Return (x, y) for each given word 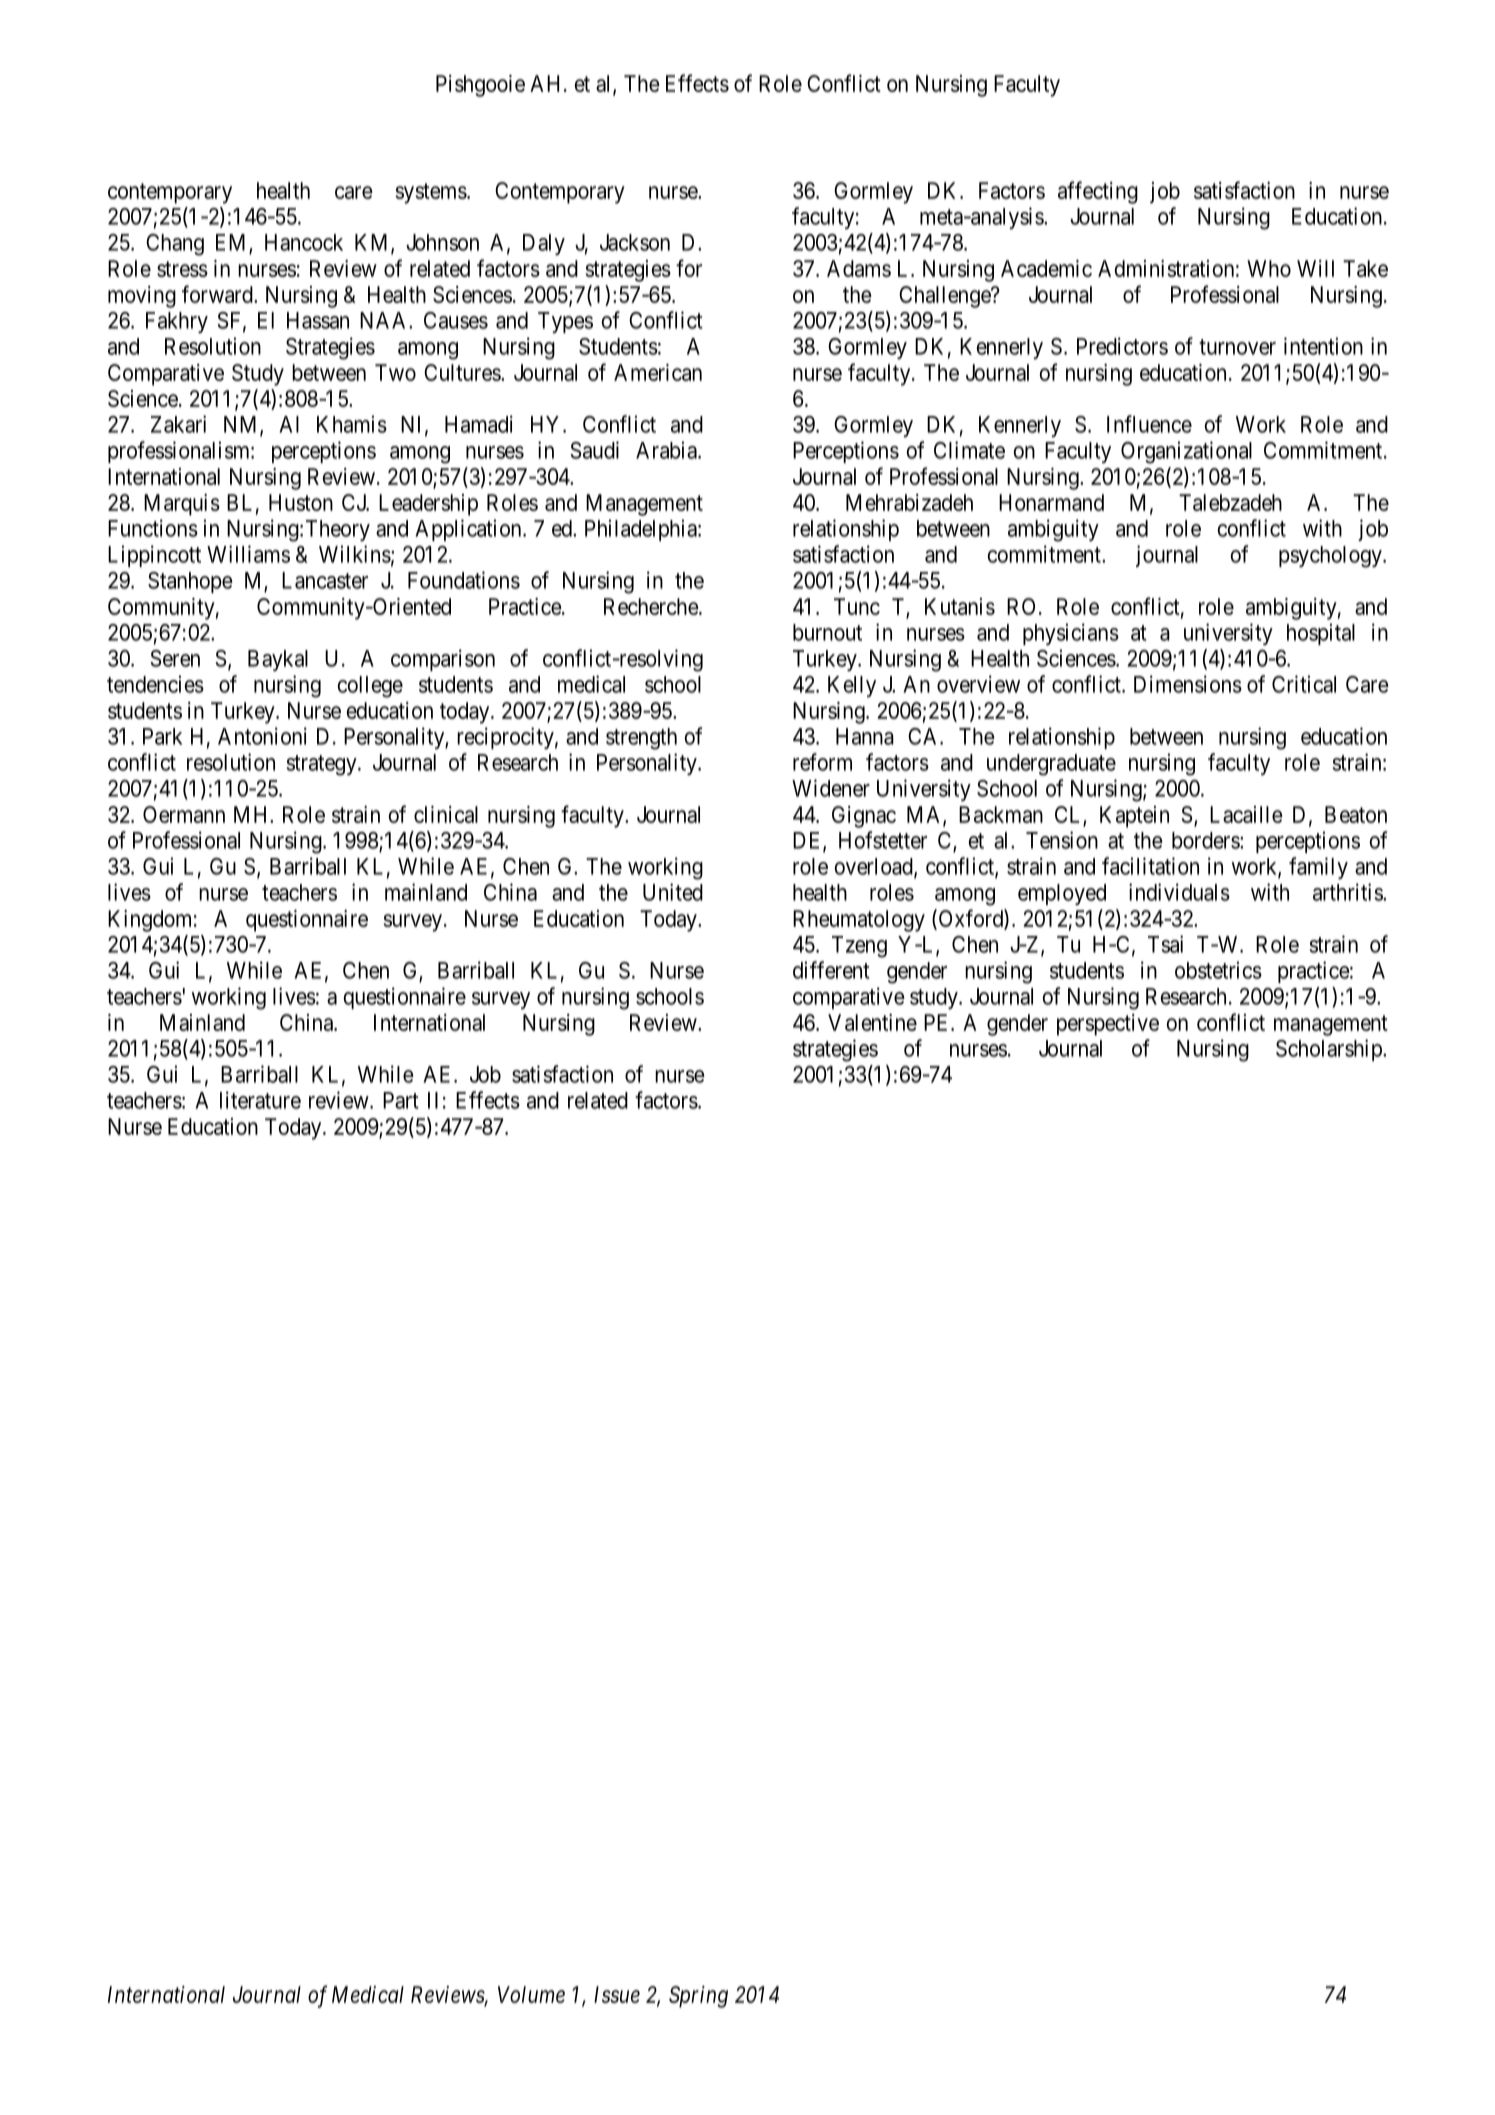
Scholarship (1330, 1050)
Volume (531, 1994)
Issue (617, 1994)
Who (1269, 268)
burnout (827, 632)
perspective (1108, 1025)
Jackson (635, 242)
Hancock (304, 242)
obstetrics (1218, 970)
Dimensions (1188, 684)
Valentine (872, 1022)
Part (401, 1100)
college (370, 687)
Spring (698, 1997)
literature (260, 1100)
